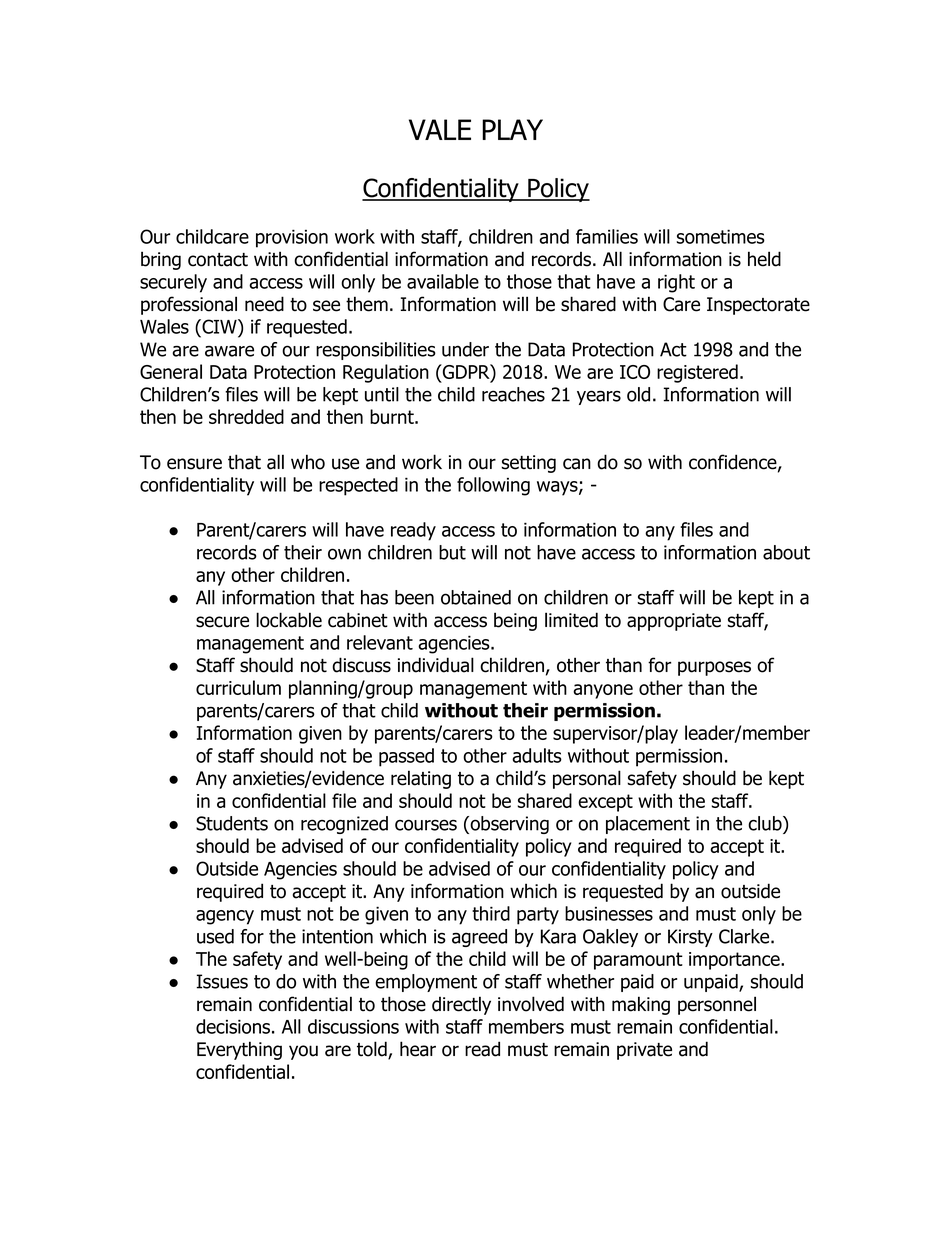 The image size is (952, 1233). Describe the element at coordinates (465, 349) in the screenshot. I see `under` at that location.
